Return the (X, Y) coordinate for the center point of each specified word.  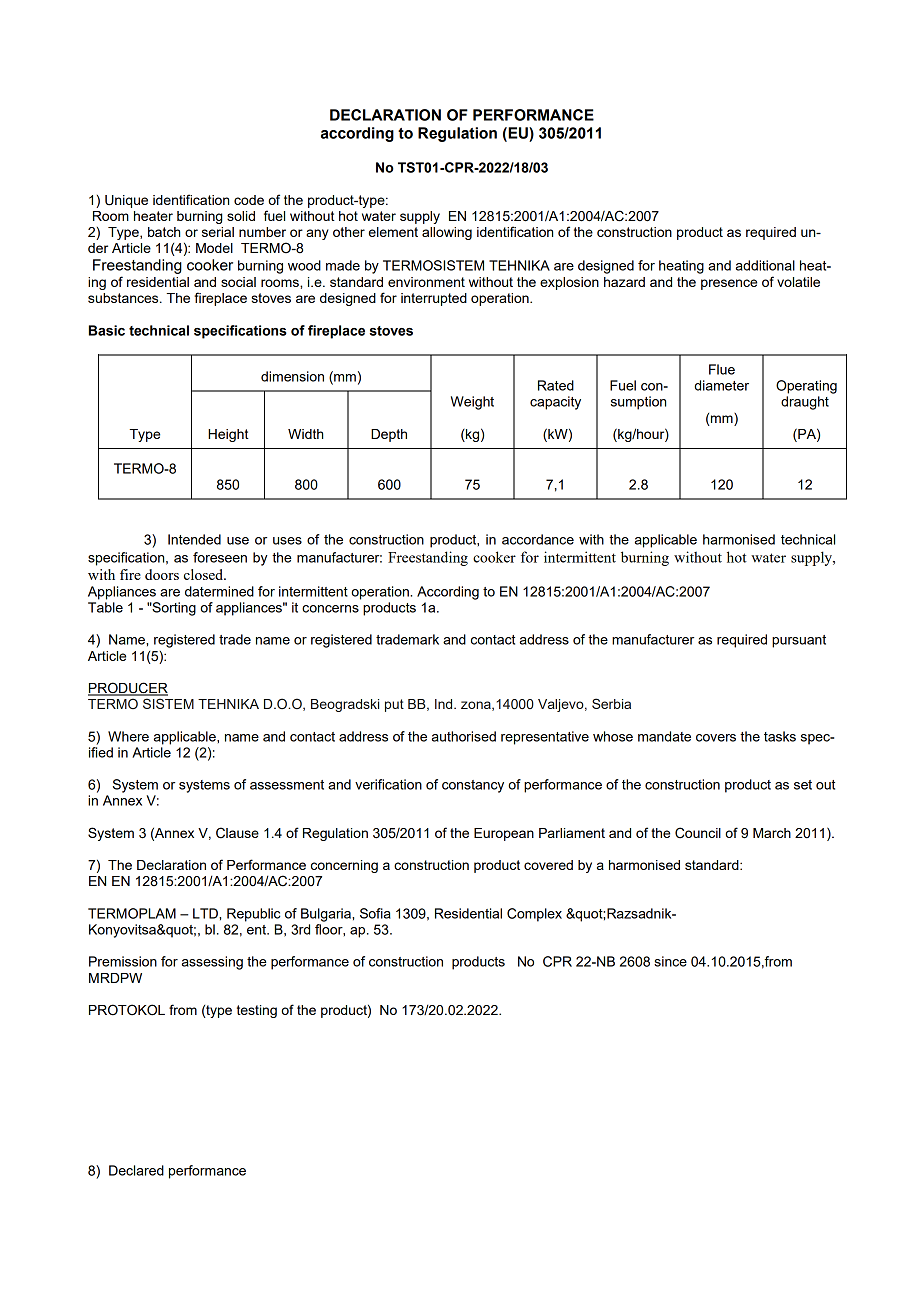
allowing (447, 233)
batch (164, 232)
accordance (538, 539)
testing (257, 1011)
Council (698, 833)
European (504, 834)
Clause (237, 833)
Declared (136, 1170)
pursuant (799, 641)
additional (765, 265)
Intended (194, 539)
